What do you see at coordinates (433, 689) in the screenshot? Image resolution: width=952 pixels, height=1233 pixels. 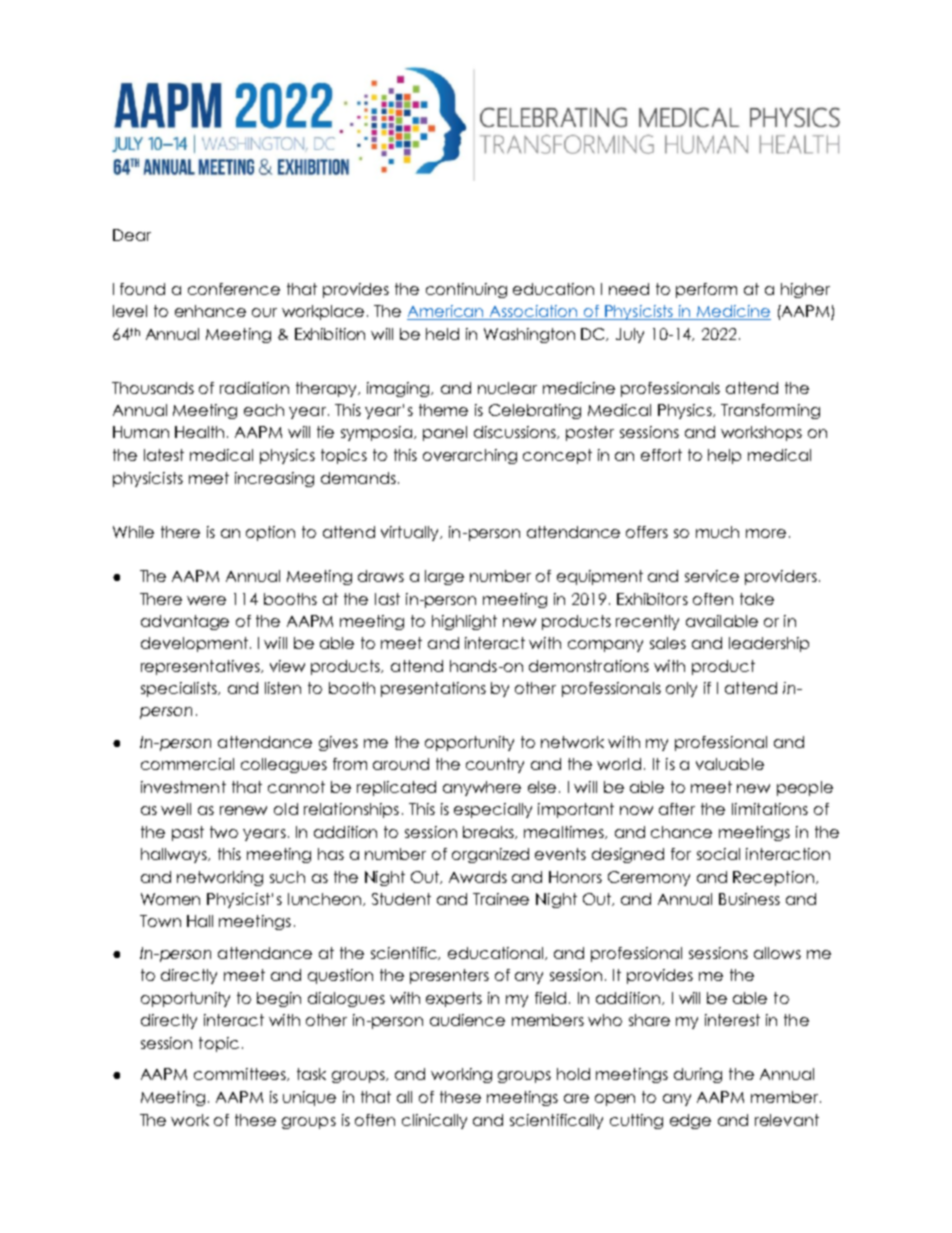 I see `presentations` at bounding box center [433, 689].
